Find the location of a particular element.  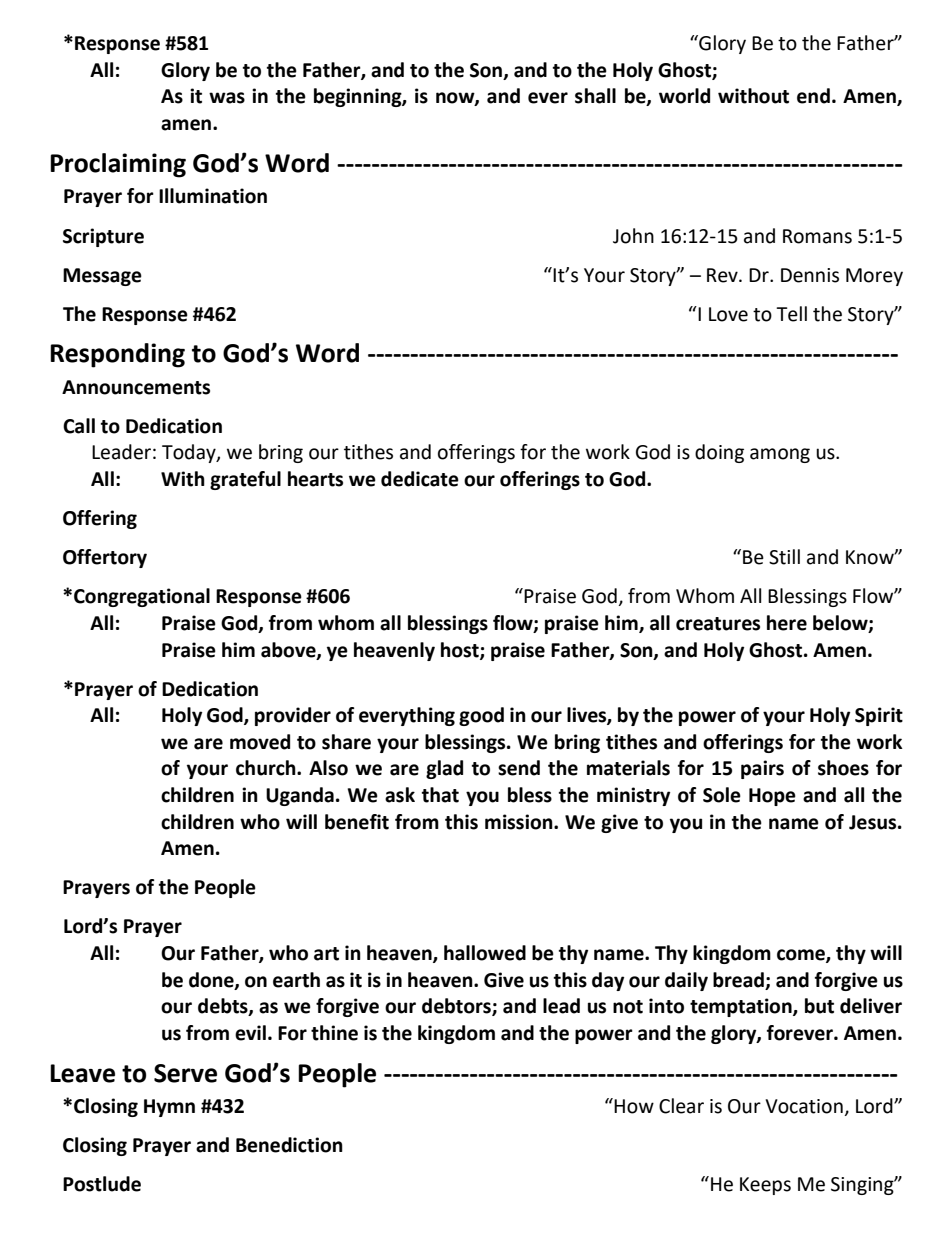

How is located at coordinates (634, 1106).
